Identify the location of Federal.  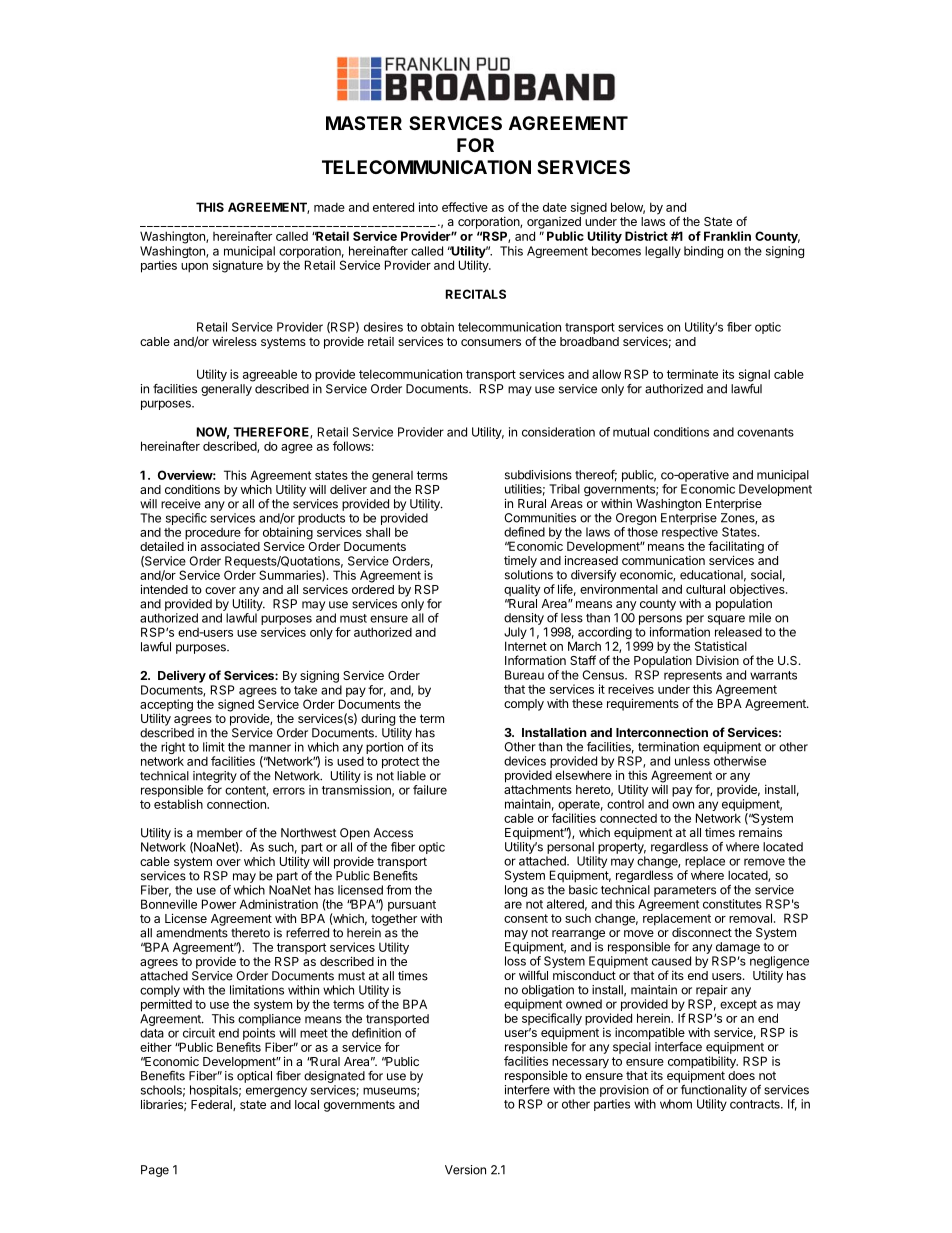
(212, 1105).
